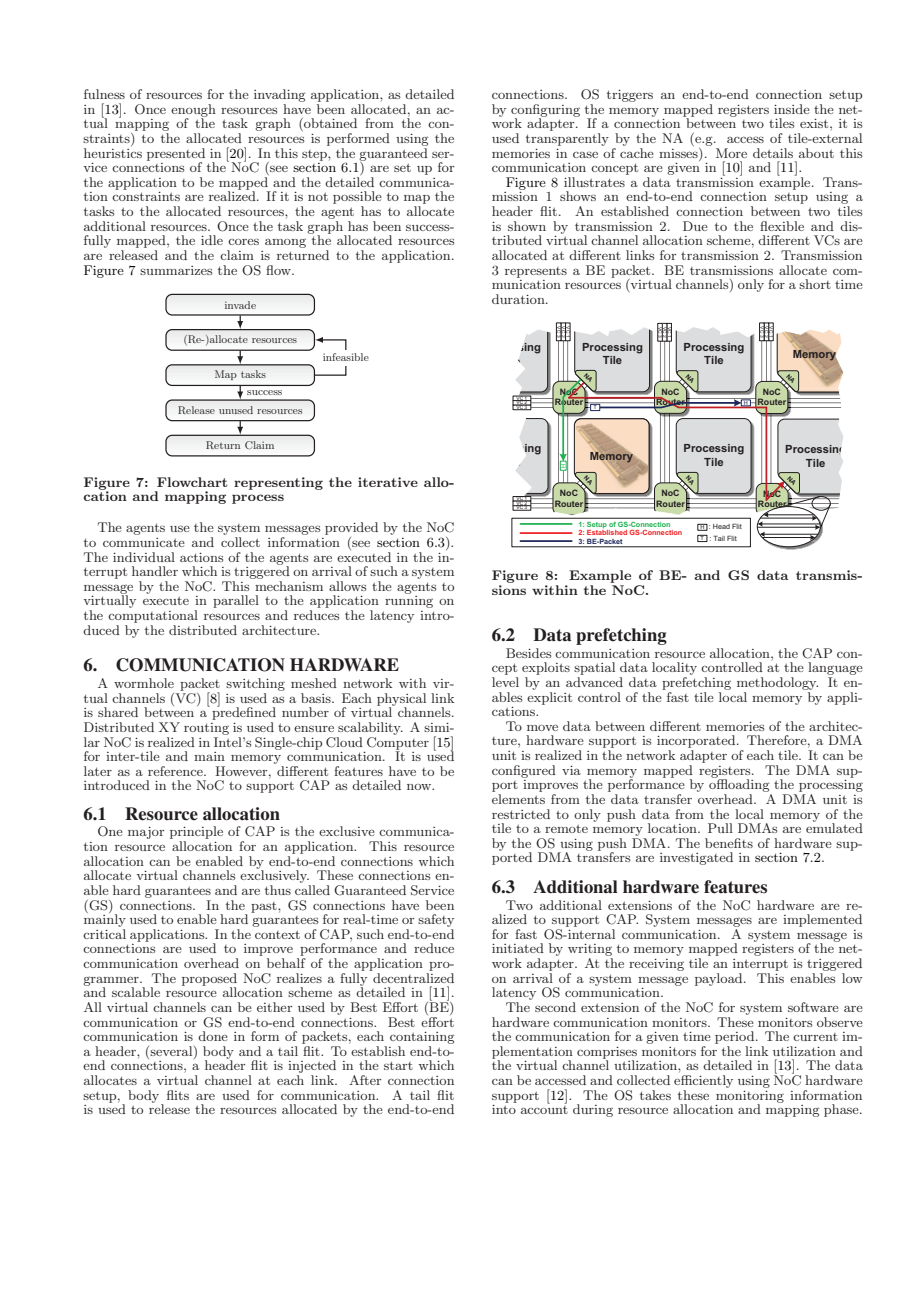  I want to click on done, so click(213, 1036).
